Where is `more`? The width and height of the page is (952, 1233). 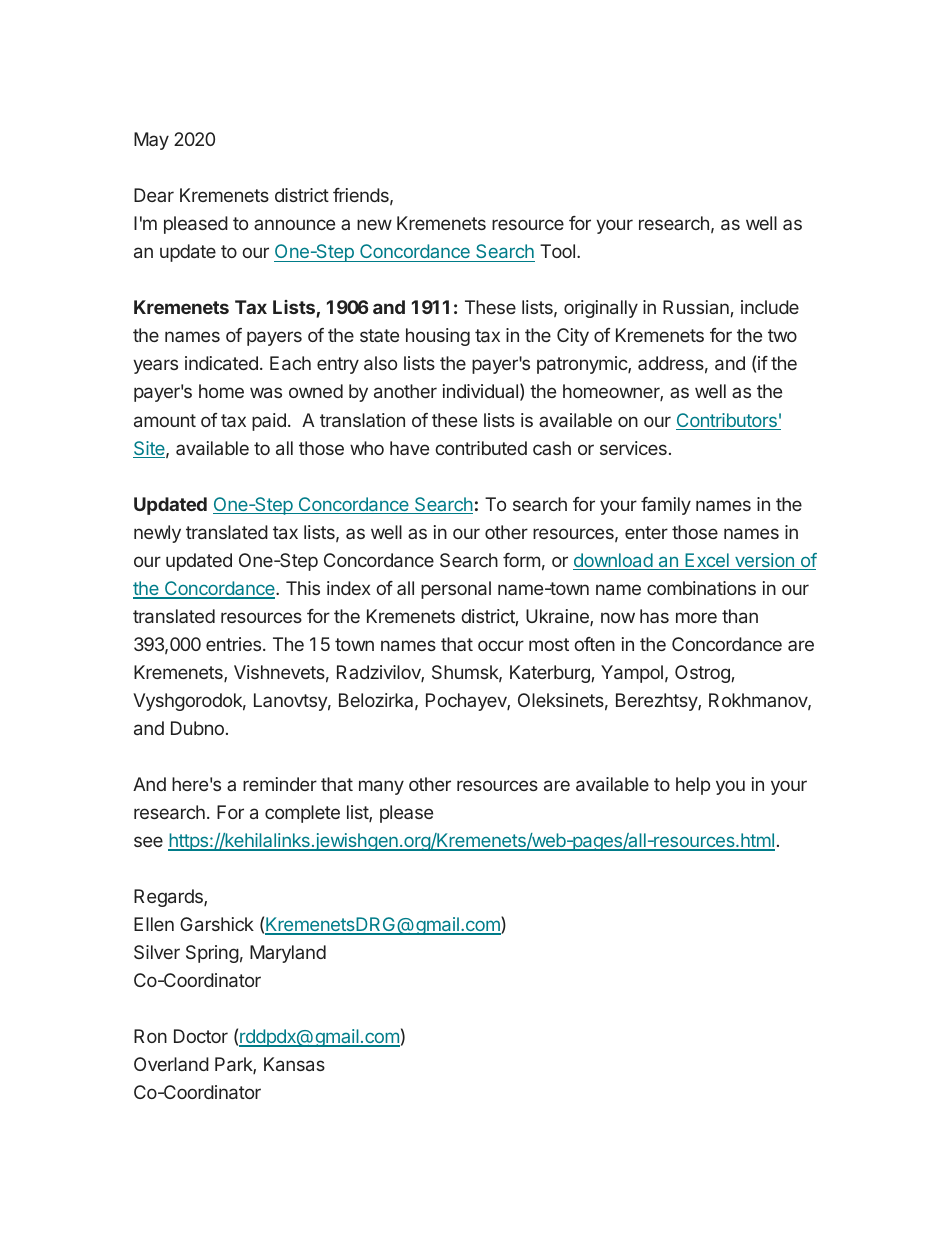 more is located at coordinates (696, 617).
